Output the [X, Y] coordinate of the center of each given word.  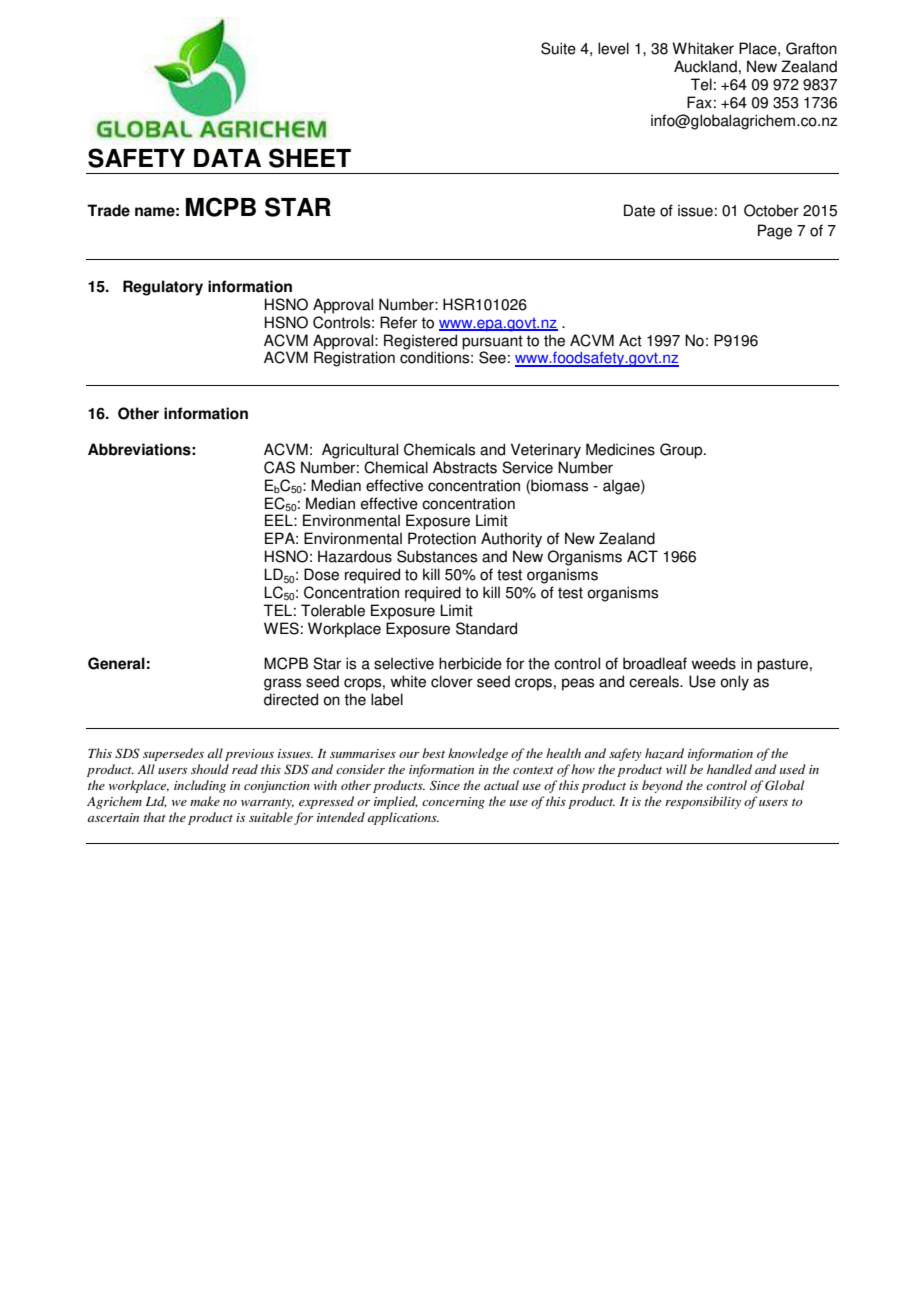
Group [682, 451]
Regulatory [163, 288]
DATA [227, 158]
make [205, 801]
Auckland [705, 66]
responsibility [703, 802]
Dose [321, 574]
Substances [437, 556]
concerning [453, 803]
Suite [558, 48]
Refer [398, 322]
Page [775, 232]
